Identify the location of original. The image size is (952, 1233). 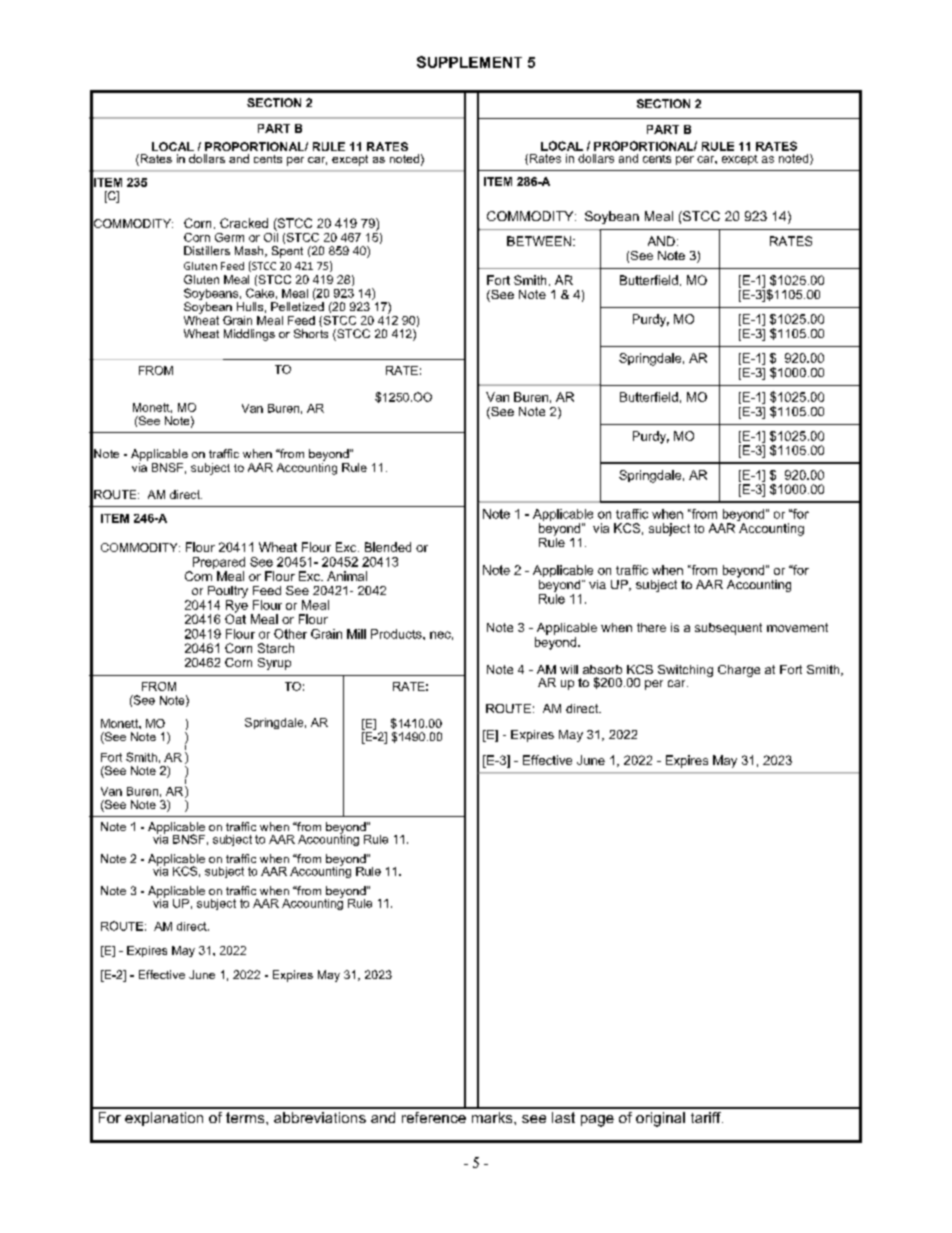
(660, 1119).
